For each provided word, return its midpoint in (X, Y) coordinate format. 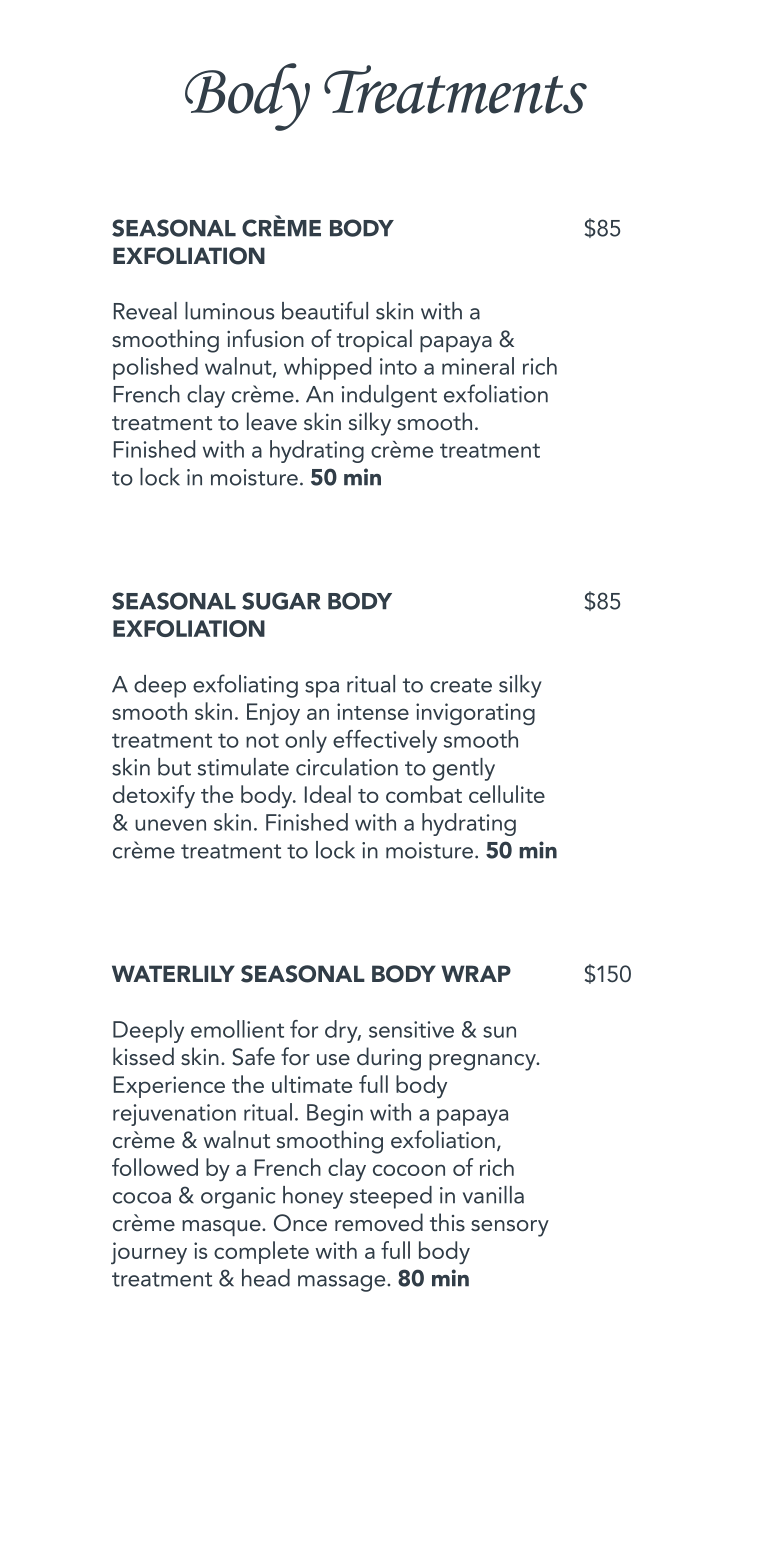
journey (149, 1253)
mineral (478, 366)
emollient (237, 1029)
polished (155, 368)
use (333, 1060)
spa (322, 689)
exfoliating (245, 686)
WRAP (476, 973)
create (461, 685)
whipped (327, 368)
